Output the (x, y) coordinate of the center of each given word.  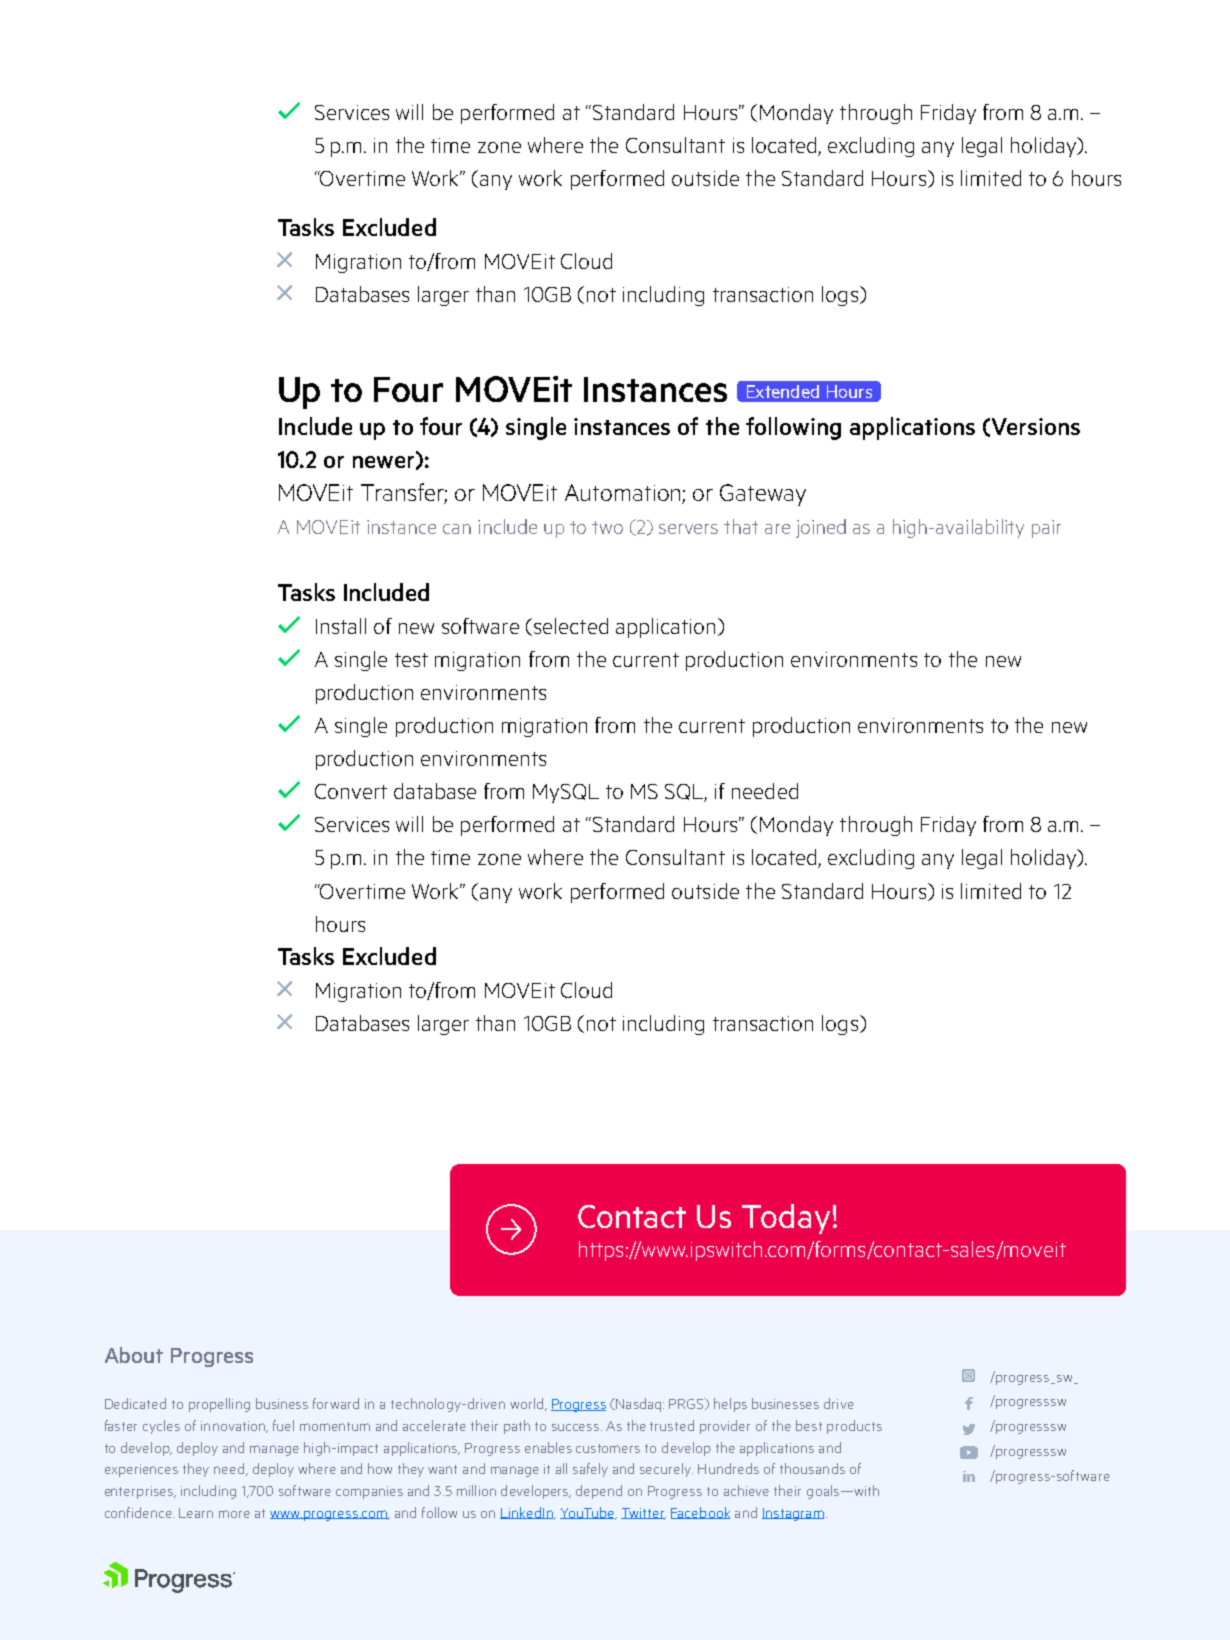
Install (341, 626)
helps (730, 1405)
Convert (351, 791)
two (607, 527)
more (234, 1514)
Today (786, 1219)
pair (1046, 529)
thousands (812, 1468)
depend (599, 1492)
